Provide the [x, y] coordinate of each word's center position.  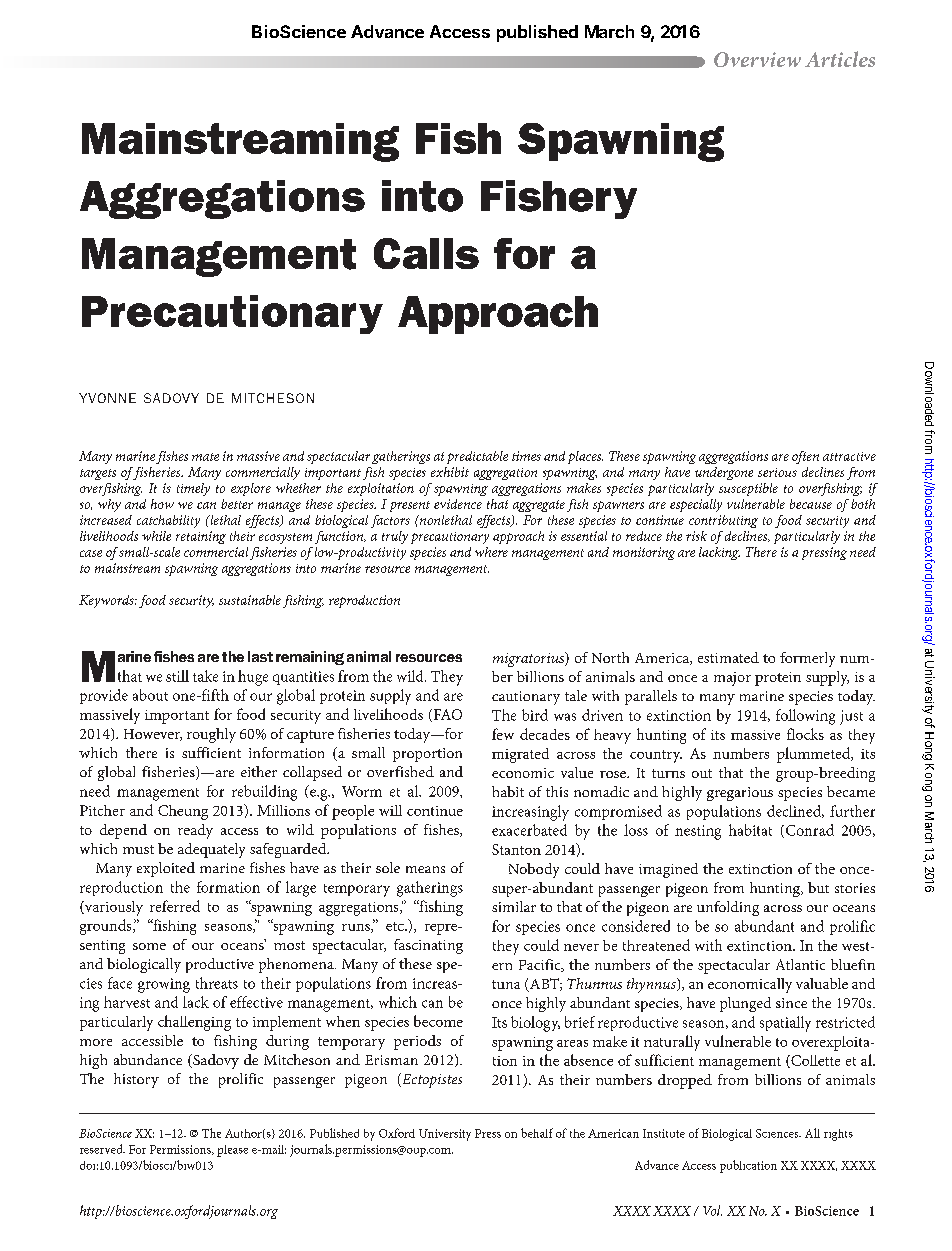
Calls [426, 253]
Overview [757, 59]
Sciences [778, 1133]
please [232, 1151]
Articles [840, 59]
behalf [537, 1133]
